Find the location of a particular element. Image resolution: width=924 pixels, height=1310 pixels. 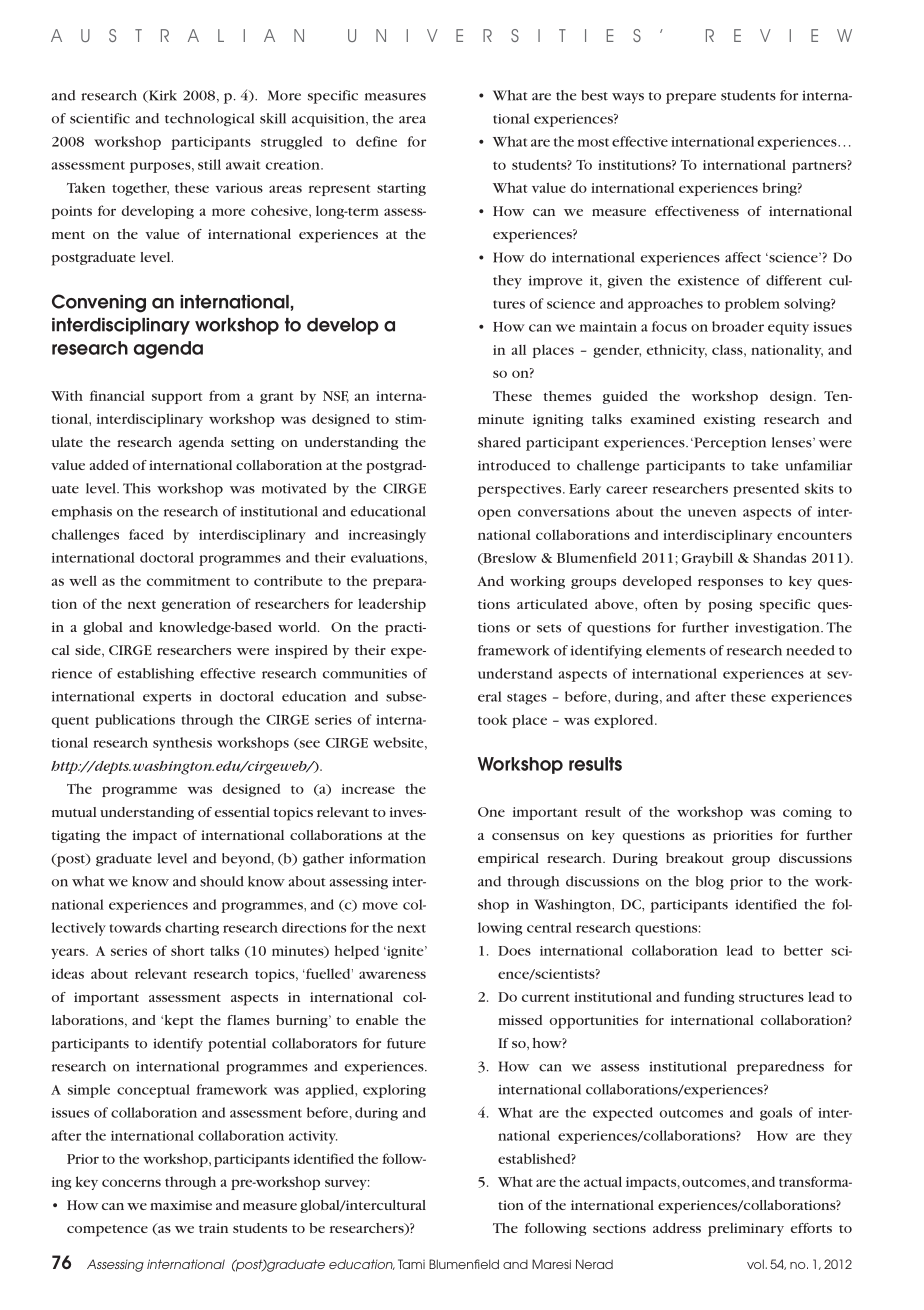

Tami is located at coordinates (411, 1264).
